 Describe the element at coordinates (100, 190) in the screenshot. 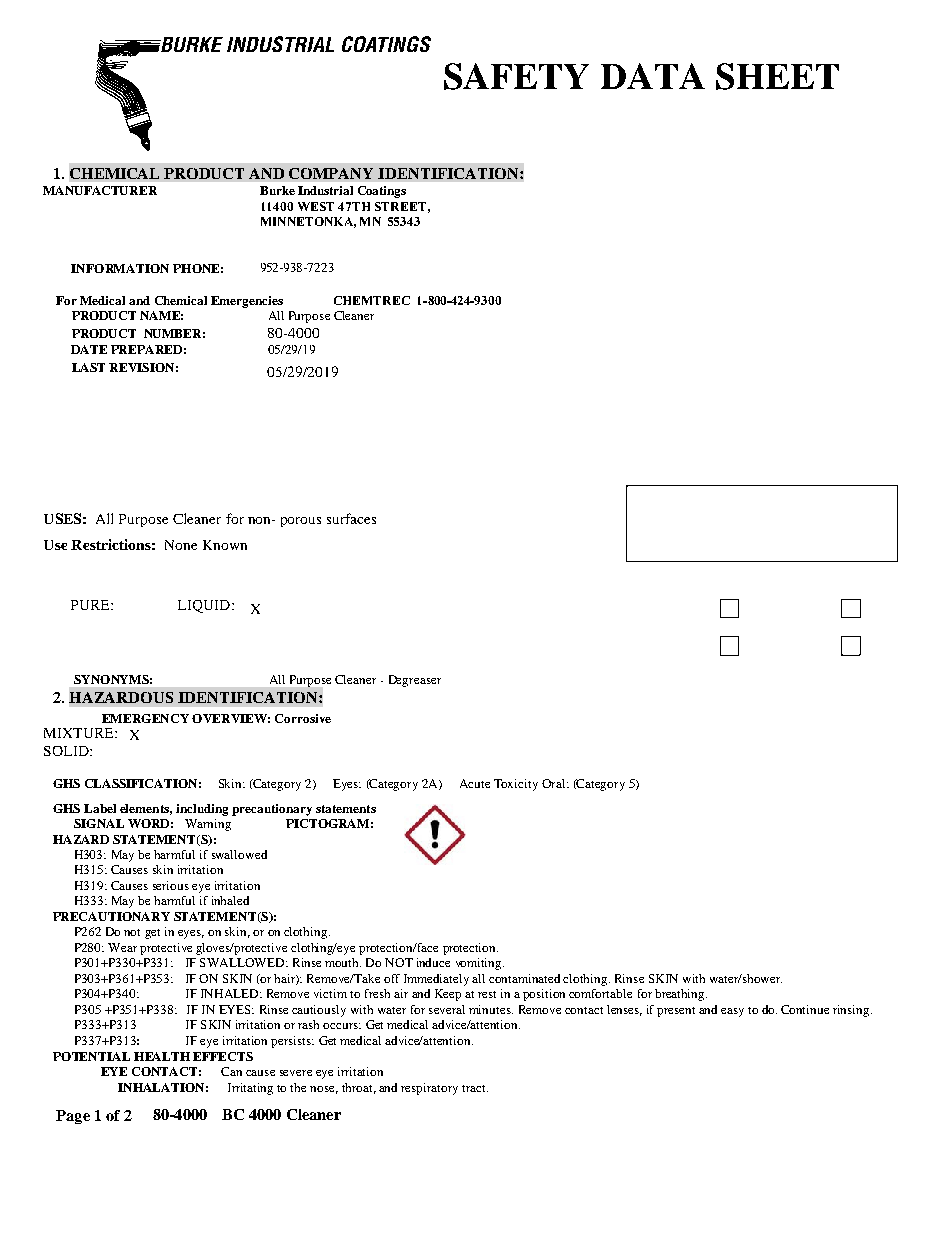

I see `MANUFACTURER` at that location.
